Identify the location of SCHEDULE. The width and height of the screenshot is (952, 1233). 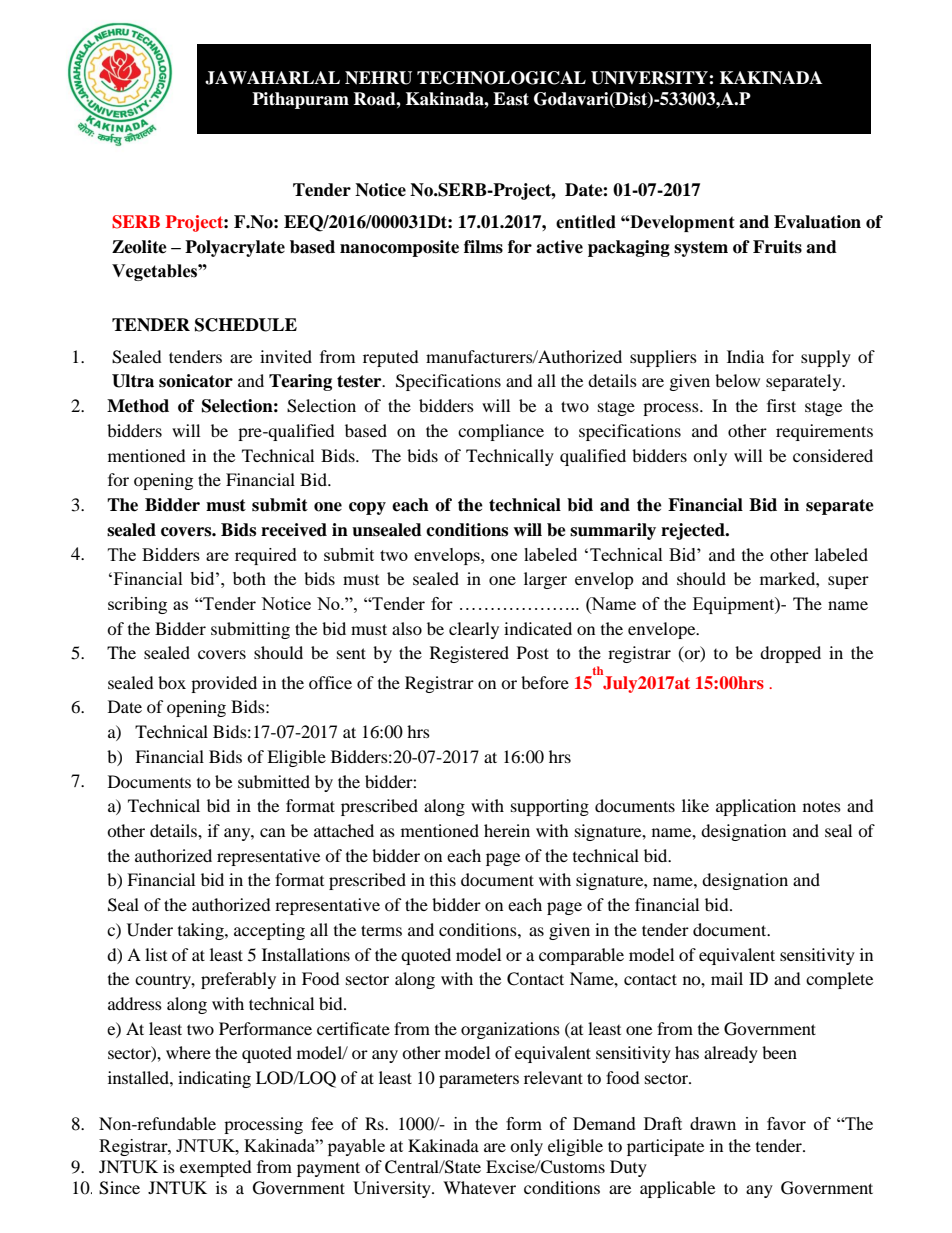
(246, 325).
